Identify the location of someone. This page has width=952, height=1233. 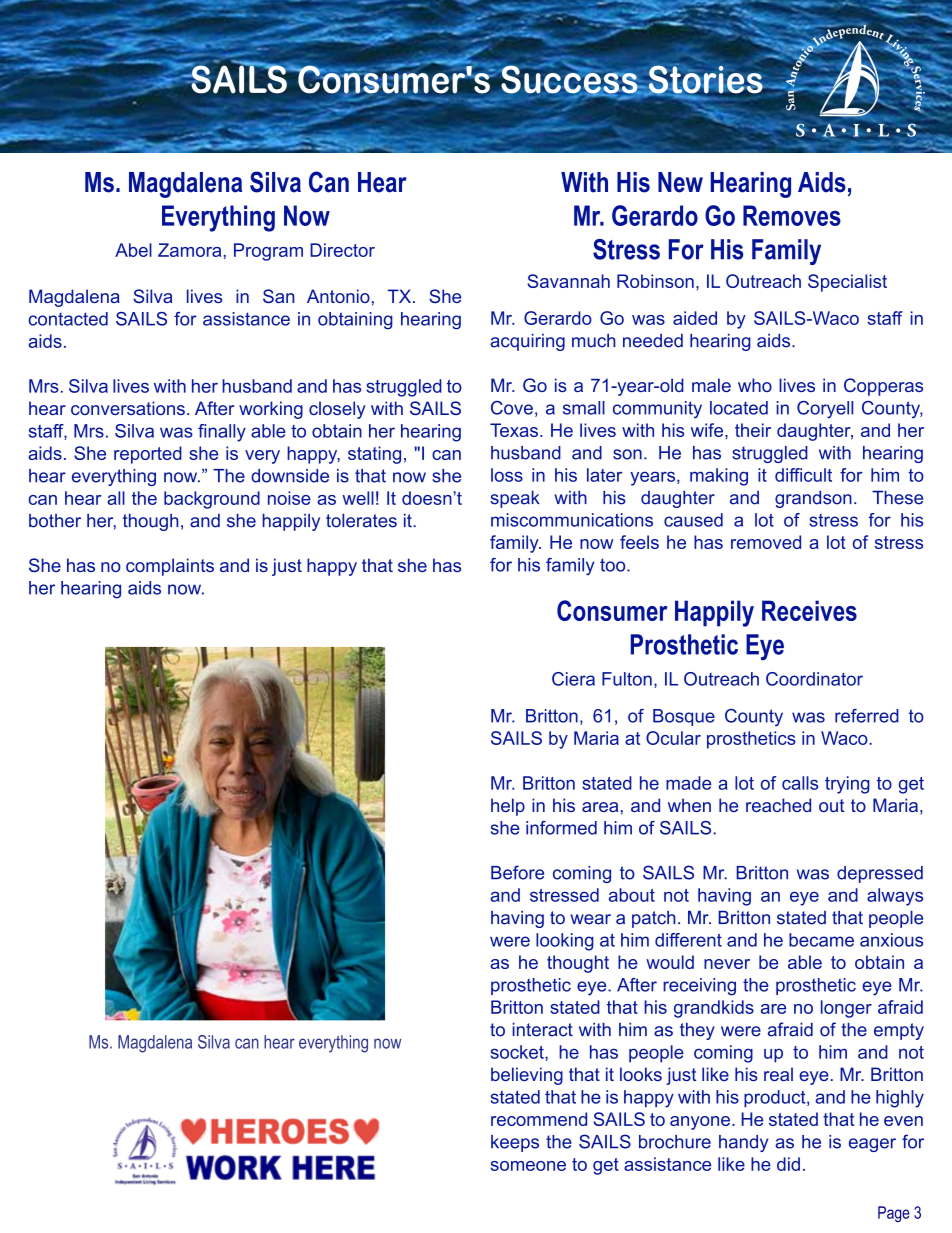
(528, 1166).
